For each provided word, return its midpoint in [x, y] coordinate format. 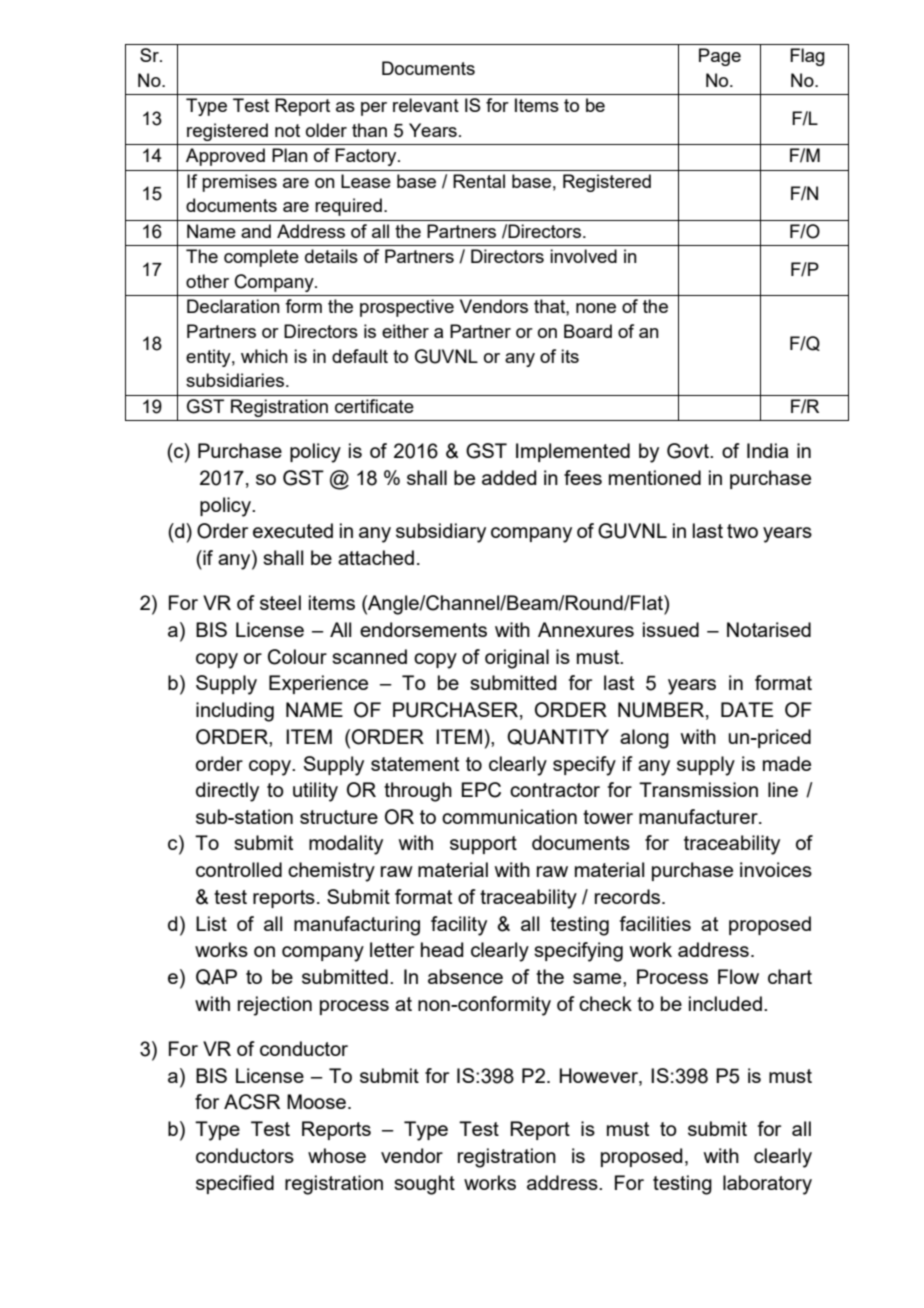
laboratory [767, 1185]
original [517, 659]
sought [424, 1185]
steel [280, 602]
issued [671, 629]
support [483, 845]
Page [720, 57]
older [326, 130]
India [768, 450]
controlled [239, 869]
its [570, 356]
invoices [776, 869]
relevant [426, 105]
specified [235, 1184]
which [264, 356]
